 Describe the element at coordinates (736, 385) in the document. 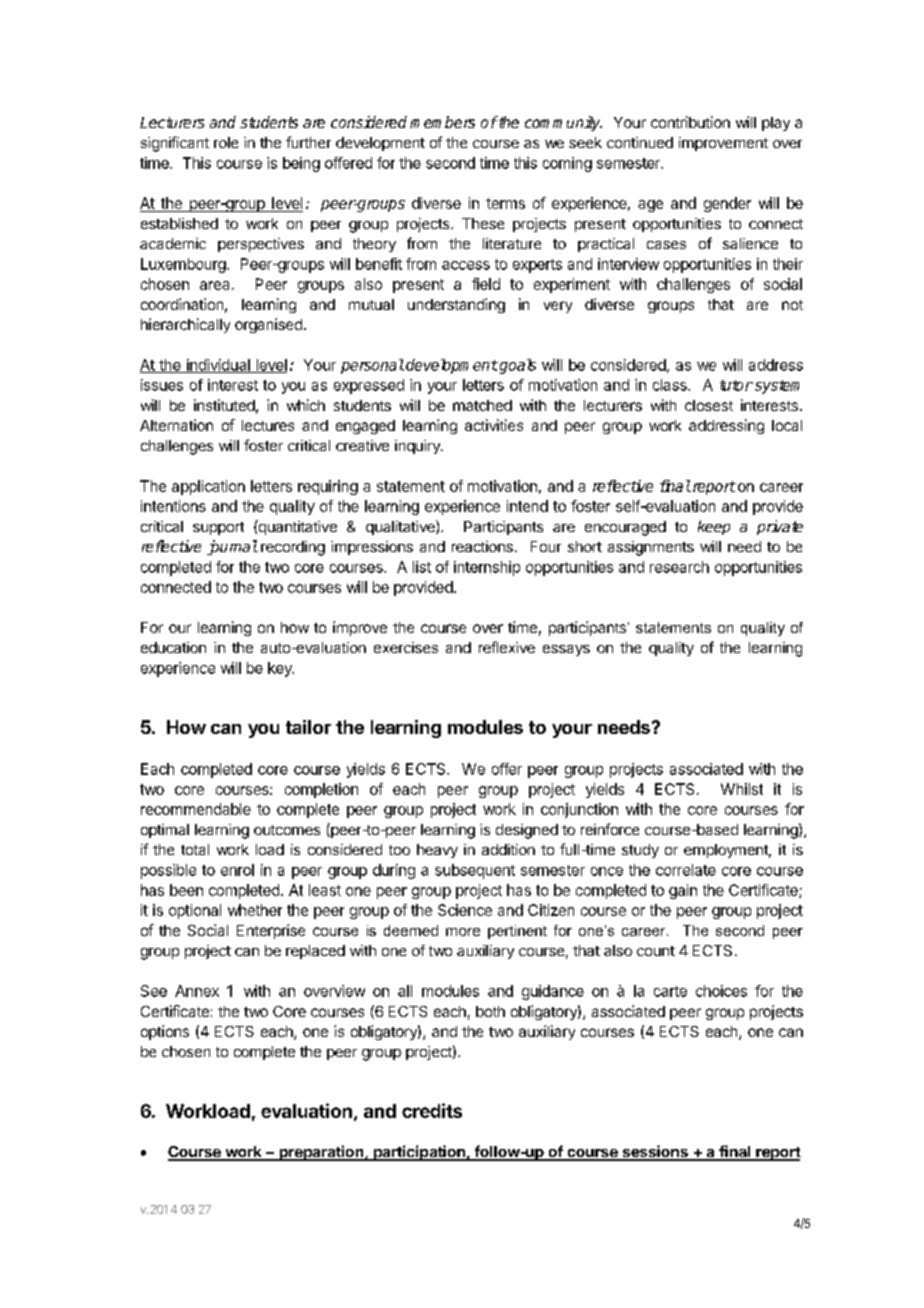

I see `tutor` at that location.
